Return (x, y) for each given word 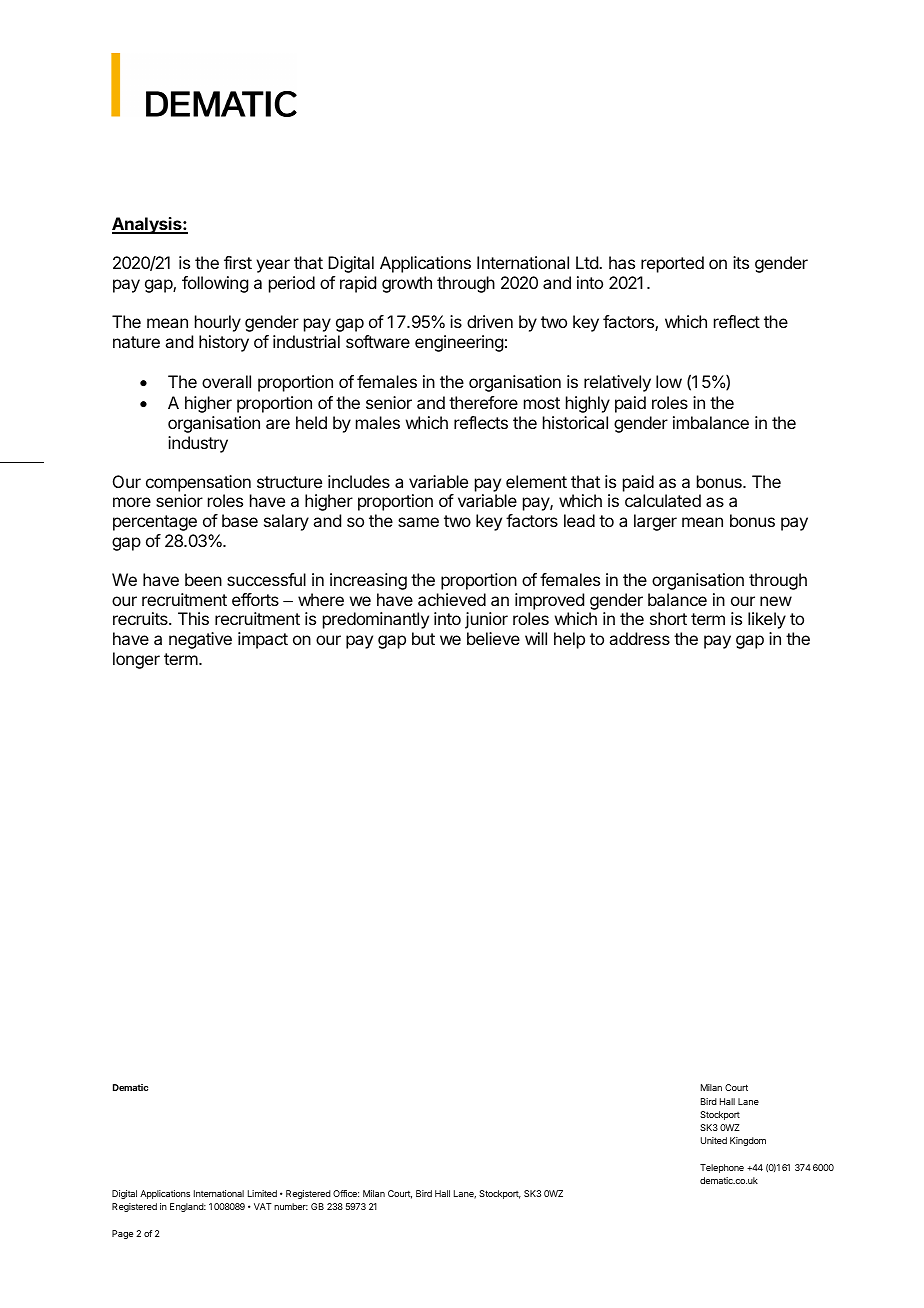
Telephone (722, 1168)
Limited (262, 1193)
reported (672, 264)
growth (407, 284)
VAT (263, 1206)
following (215, 284)
